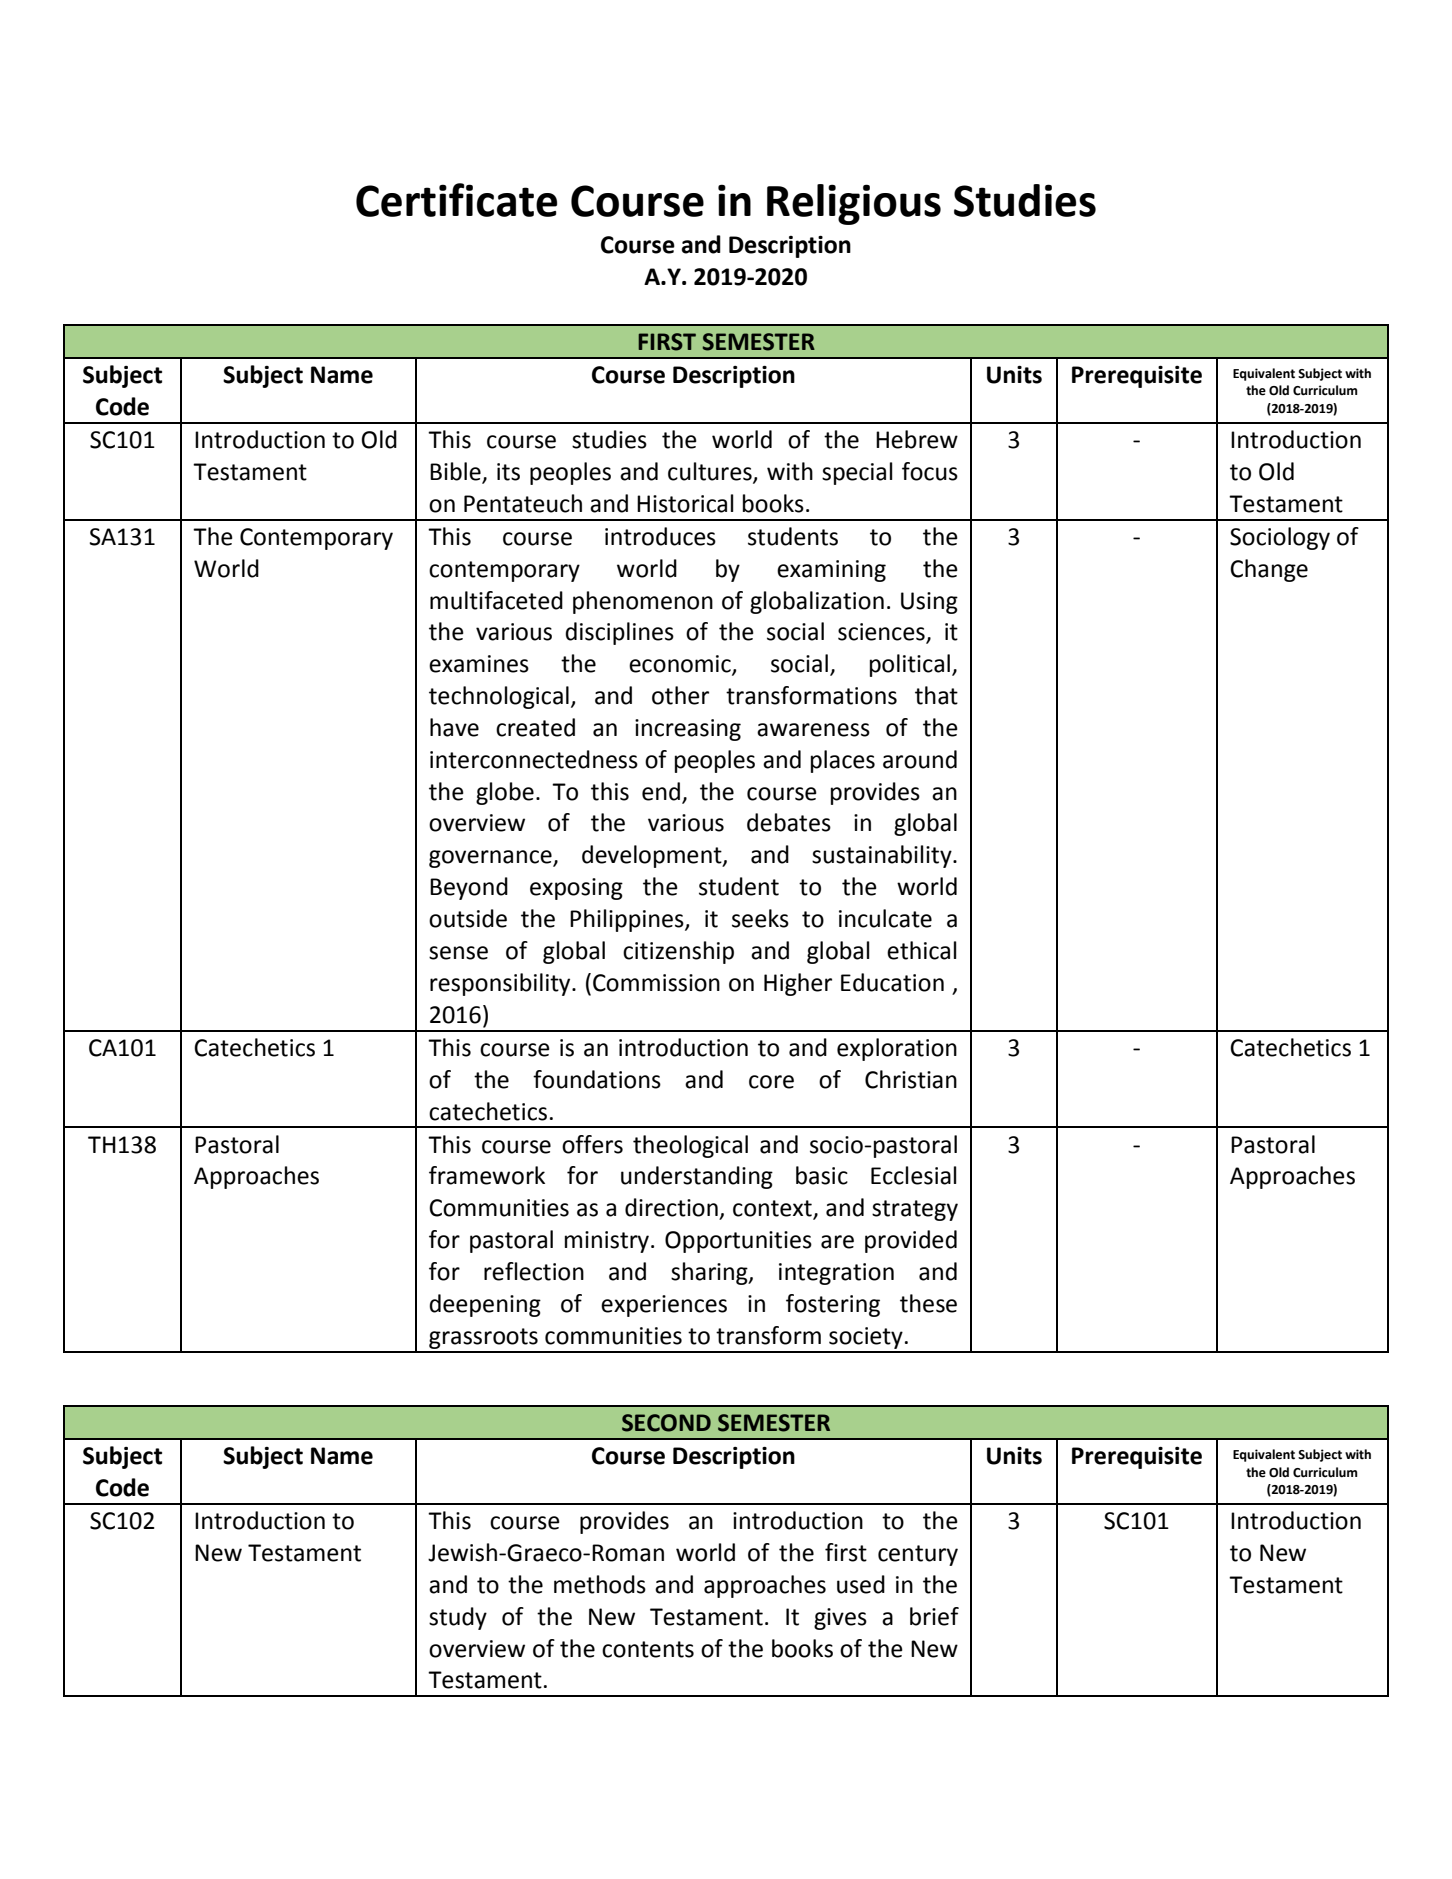 The width and height of the screenshot is (1452, 1879). What do you see at coordinates (934, 1616) in the screenshot?
I see `brief` at bounding box center [934, 1616].
